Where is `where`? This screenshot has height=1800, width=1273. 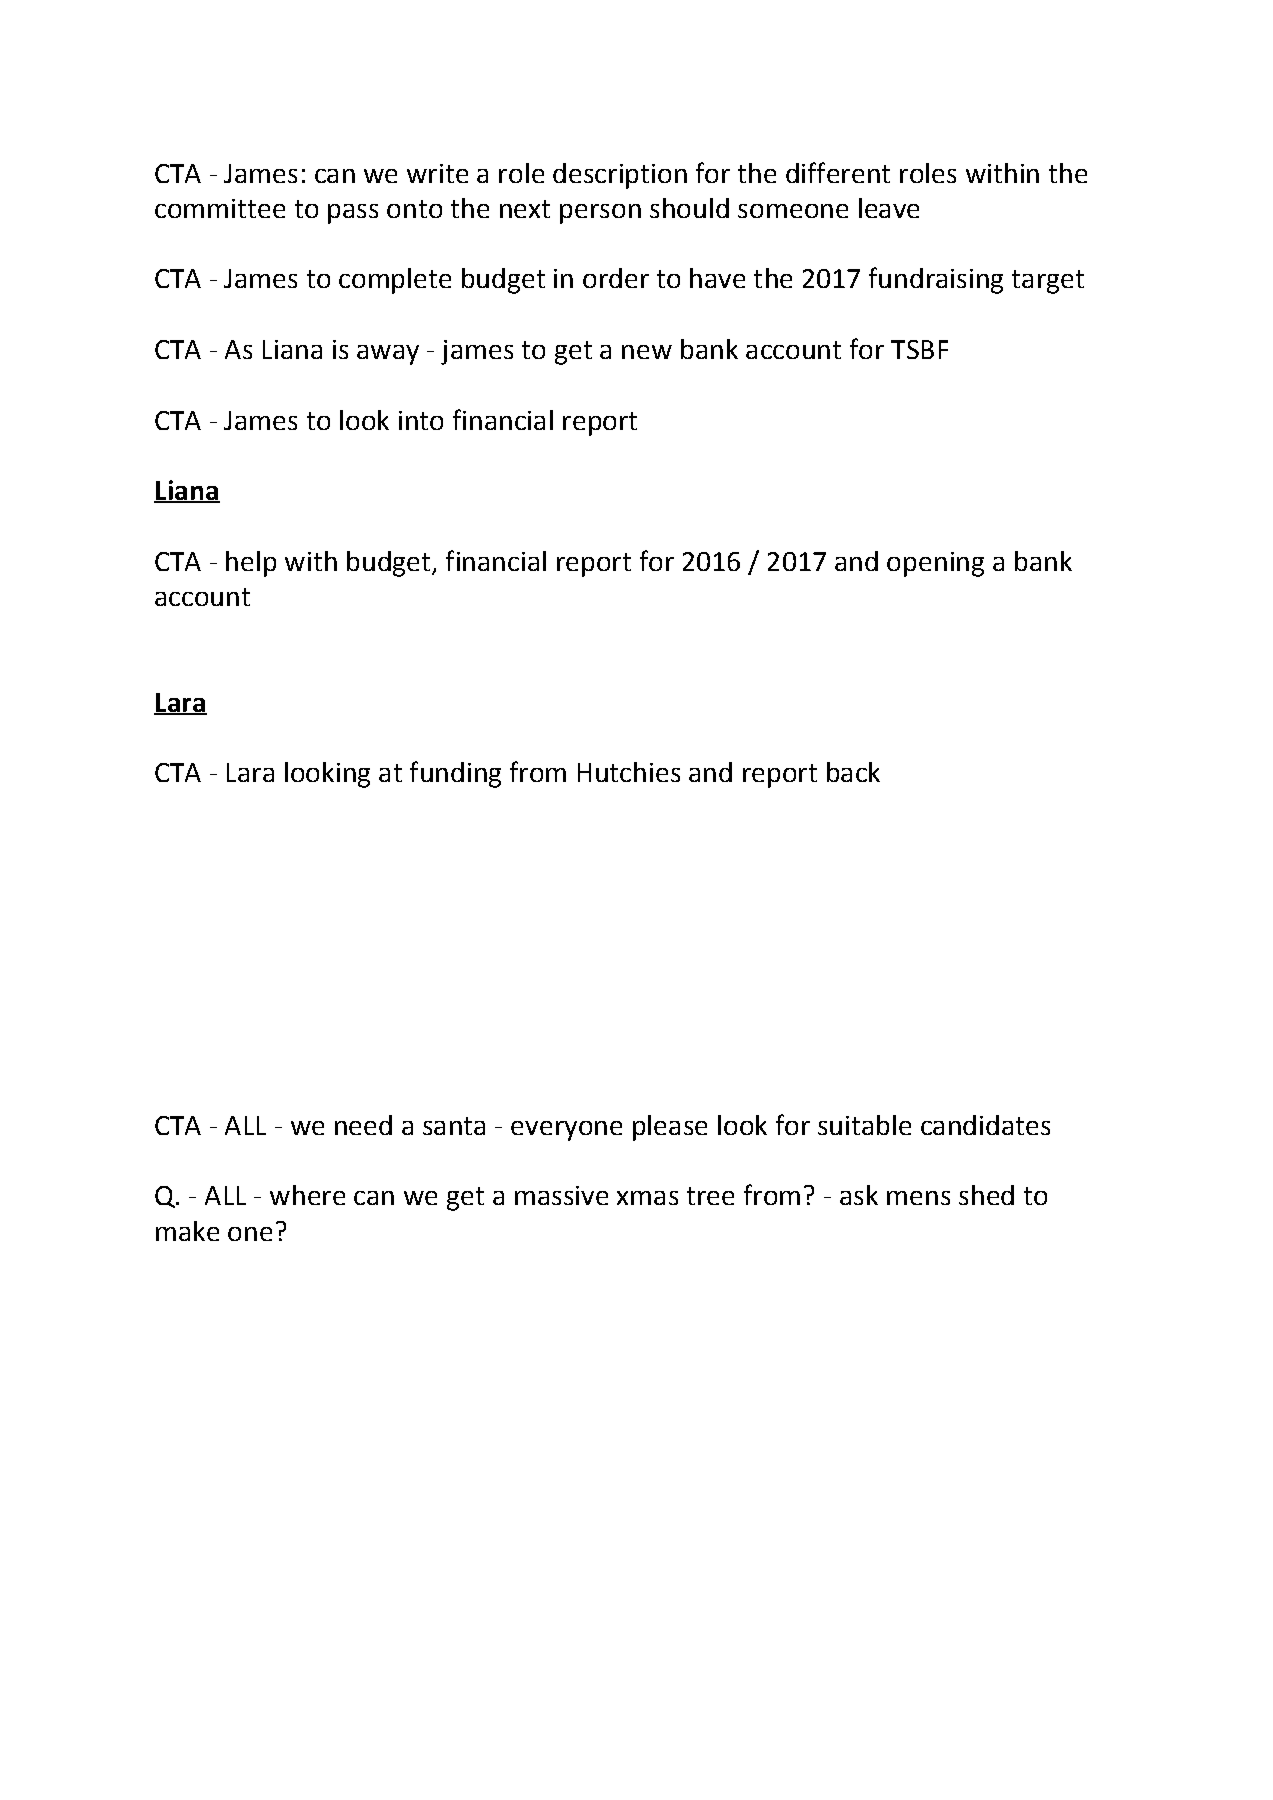 where is located at coordinates (307, 1195).
